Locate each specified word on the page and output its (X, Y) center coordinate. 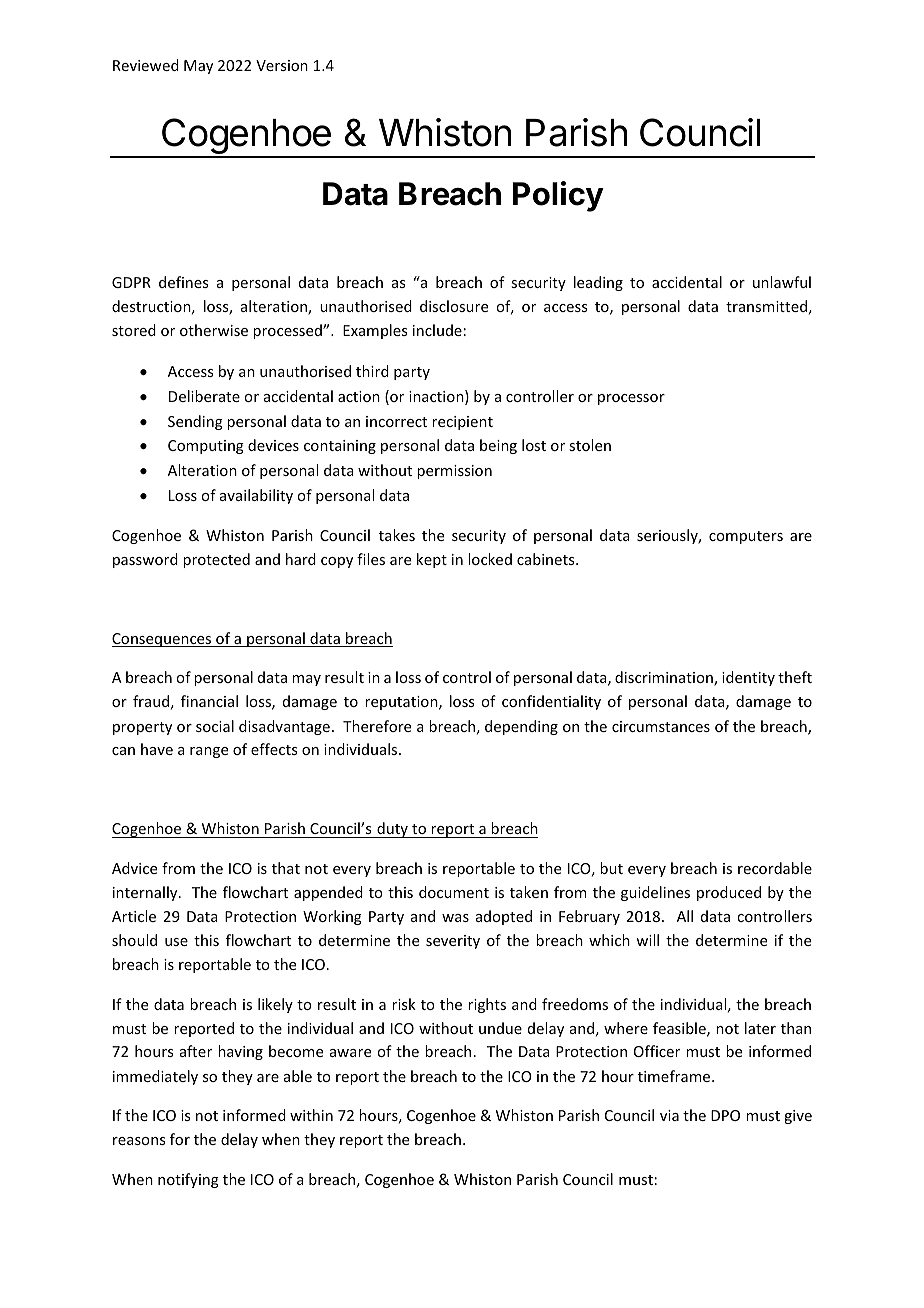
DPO (725, 1115)
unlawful (782, 282)
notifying (188, 1180)
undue (500, 1028)
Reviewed (146, 65)
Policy (558, 196)
